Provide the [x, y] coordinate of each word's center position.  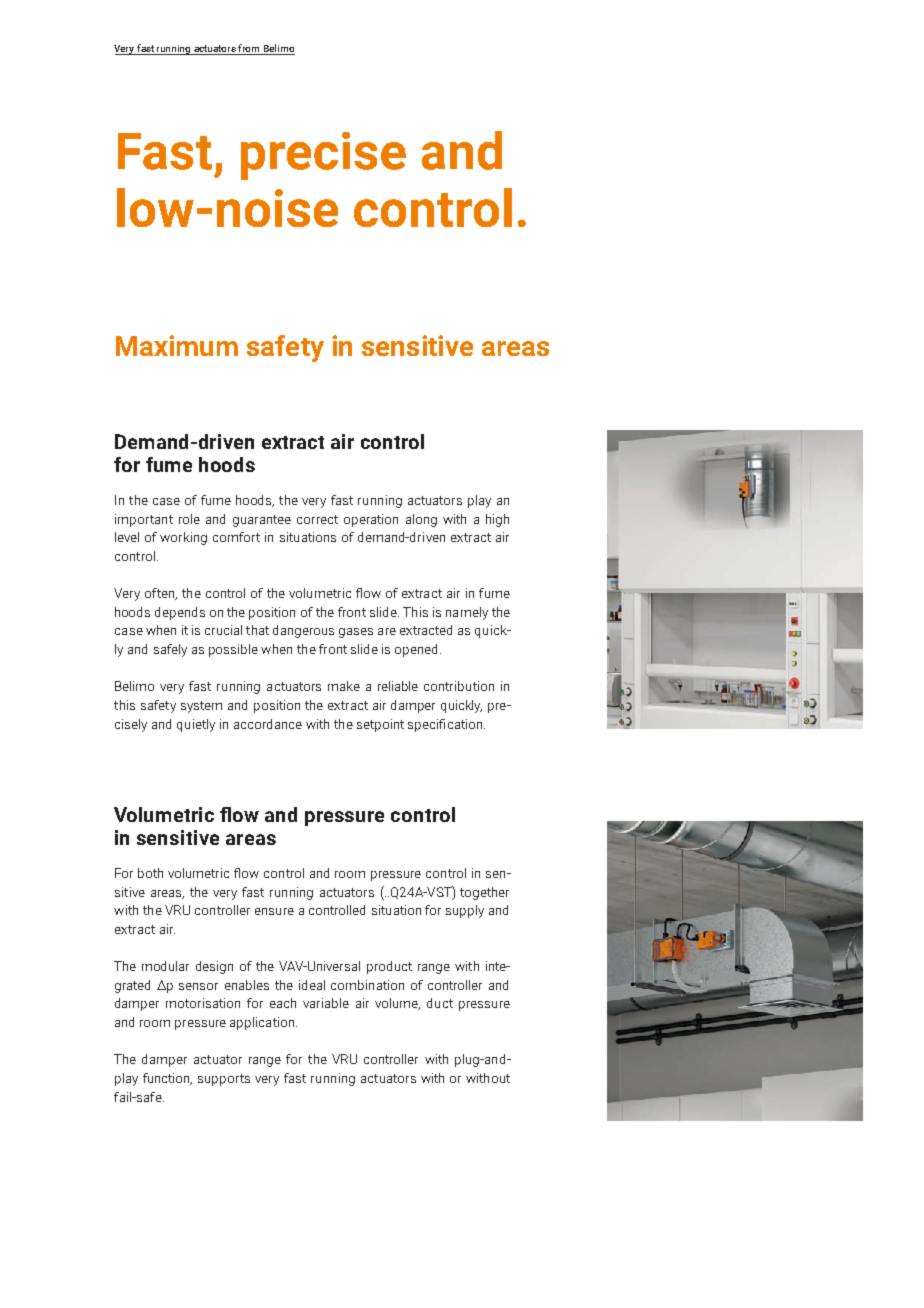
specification [446, 725]
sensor [198, 986]
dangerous [303, 631]
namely [467, 613]
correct [317, 519]
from [248, 48]
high [497, 520]
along [421, 520]
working [183, 538]
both [150, 873]
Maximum [177, 345]
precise [323, 156]
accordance [268, 724]
